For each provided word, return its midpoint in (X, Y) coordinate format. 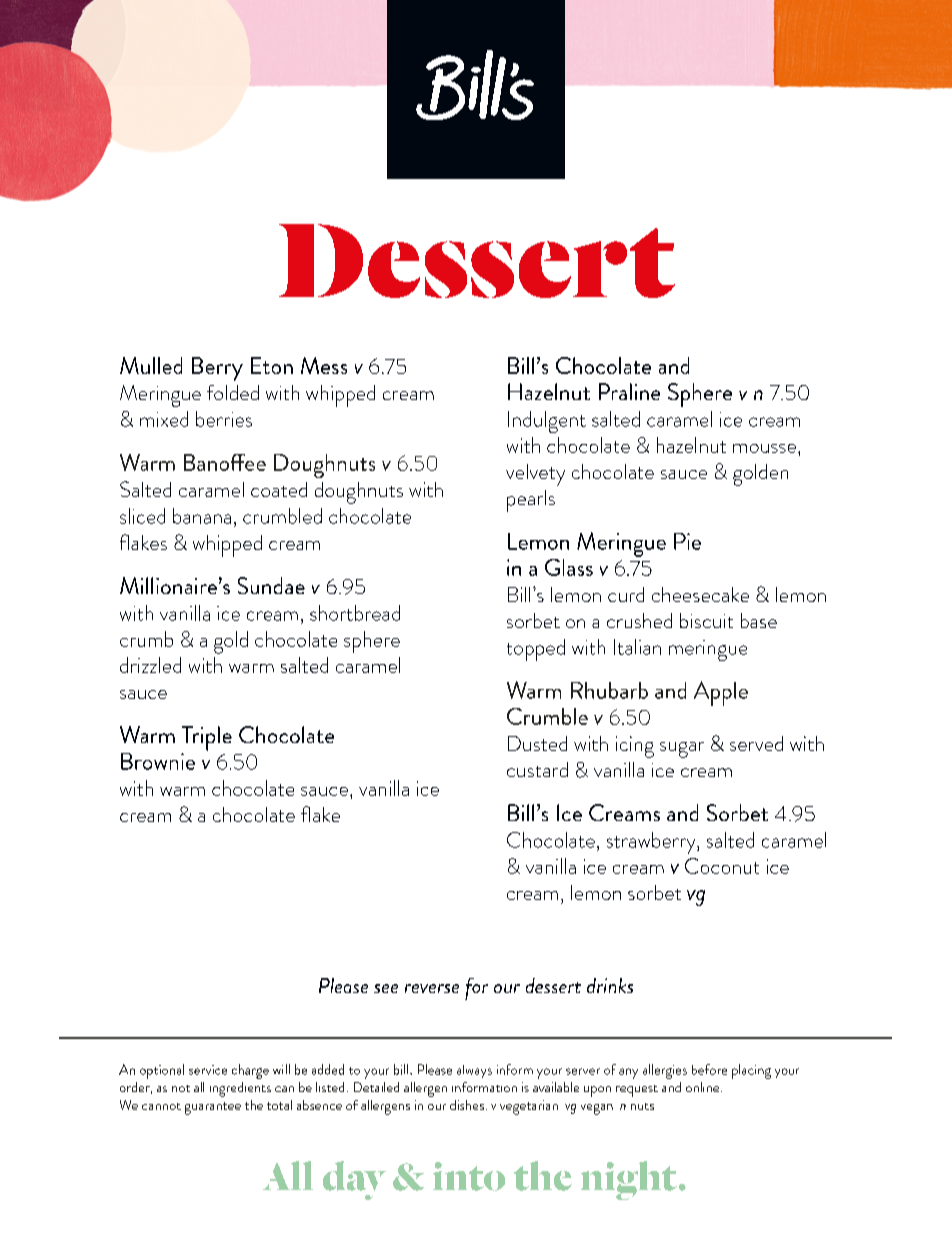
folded (233, 392)
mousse (764, 448)
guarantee (213, 1108)
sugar (682, 750)
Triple (207, 738)
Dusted (537, 743)
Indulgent (547, 422)
